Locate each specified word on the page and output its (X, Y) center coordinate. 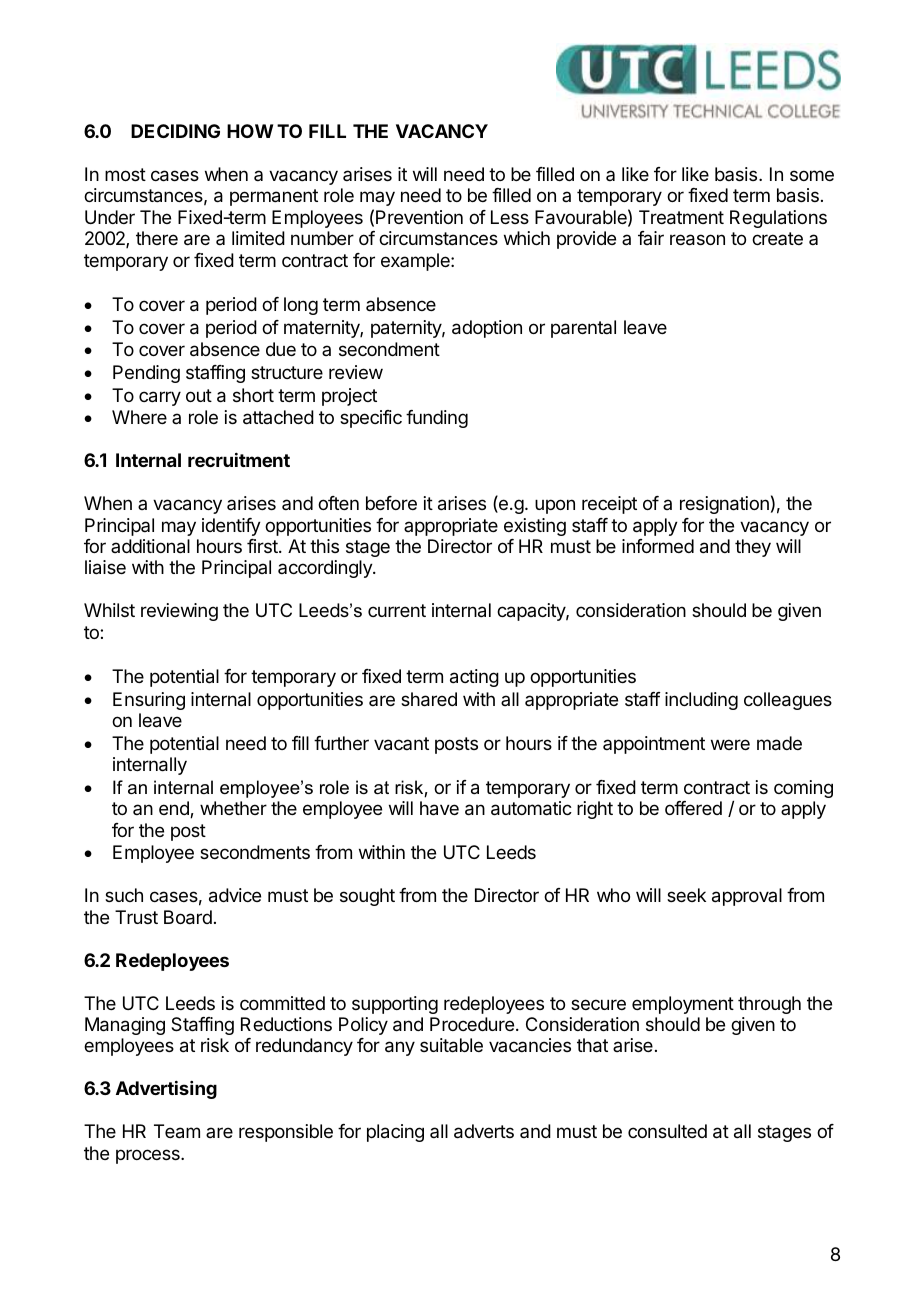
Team (177, 1131)
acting (474, 678)
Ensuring (149, 701)
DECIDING (175, 131)
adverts (484, 1131)
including (701, 701)
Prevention (419, 217)
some (812, 175)
